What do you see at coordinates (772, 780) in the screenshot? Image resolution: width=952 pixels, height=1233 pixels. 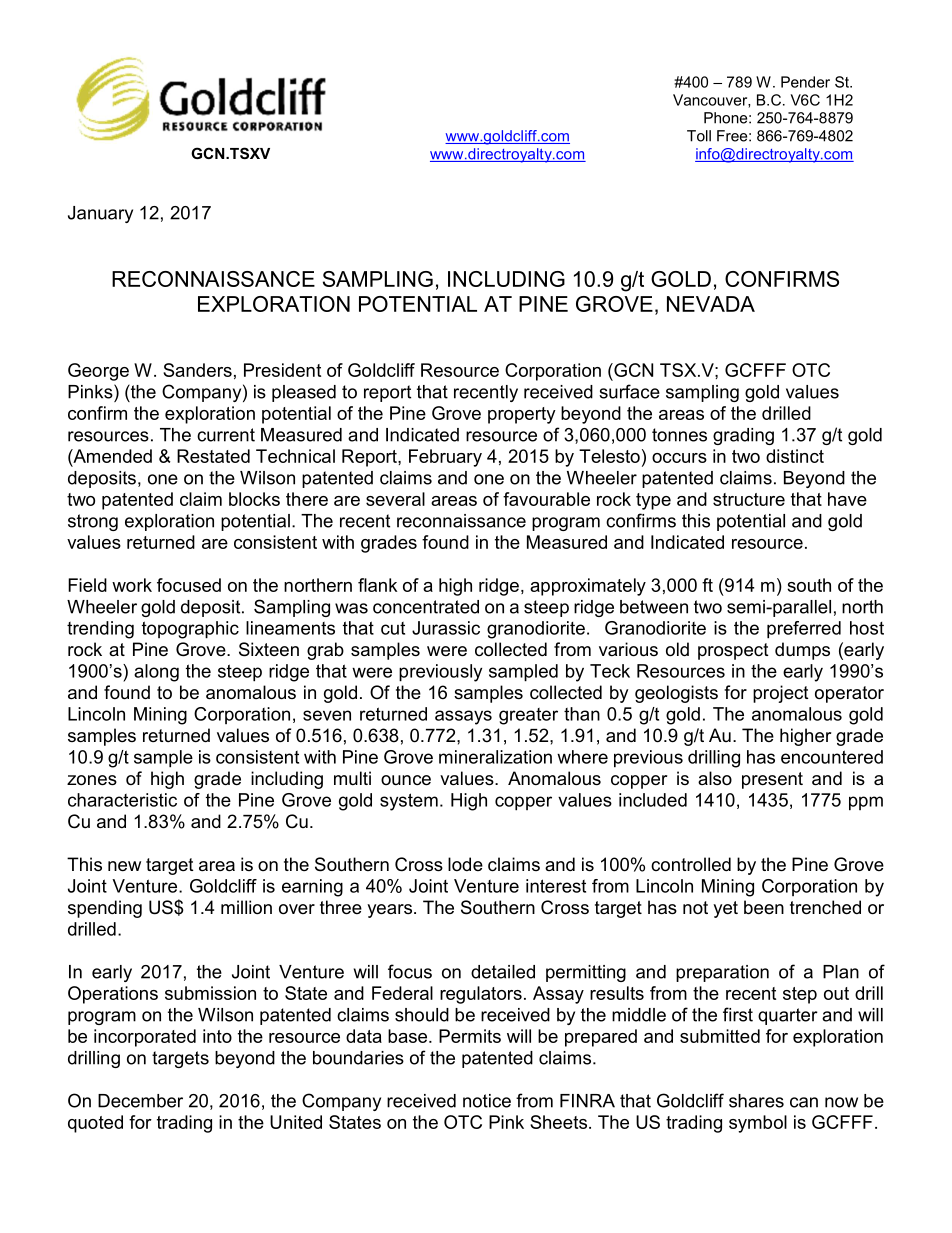 I see `present` at bounding box center [772, 780].
